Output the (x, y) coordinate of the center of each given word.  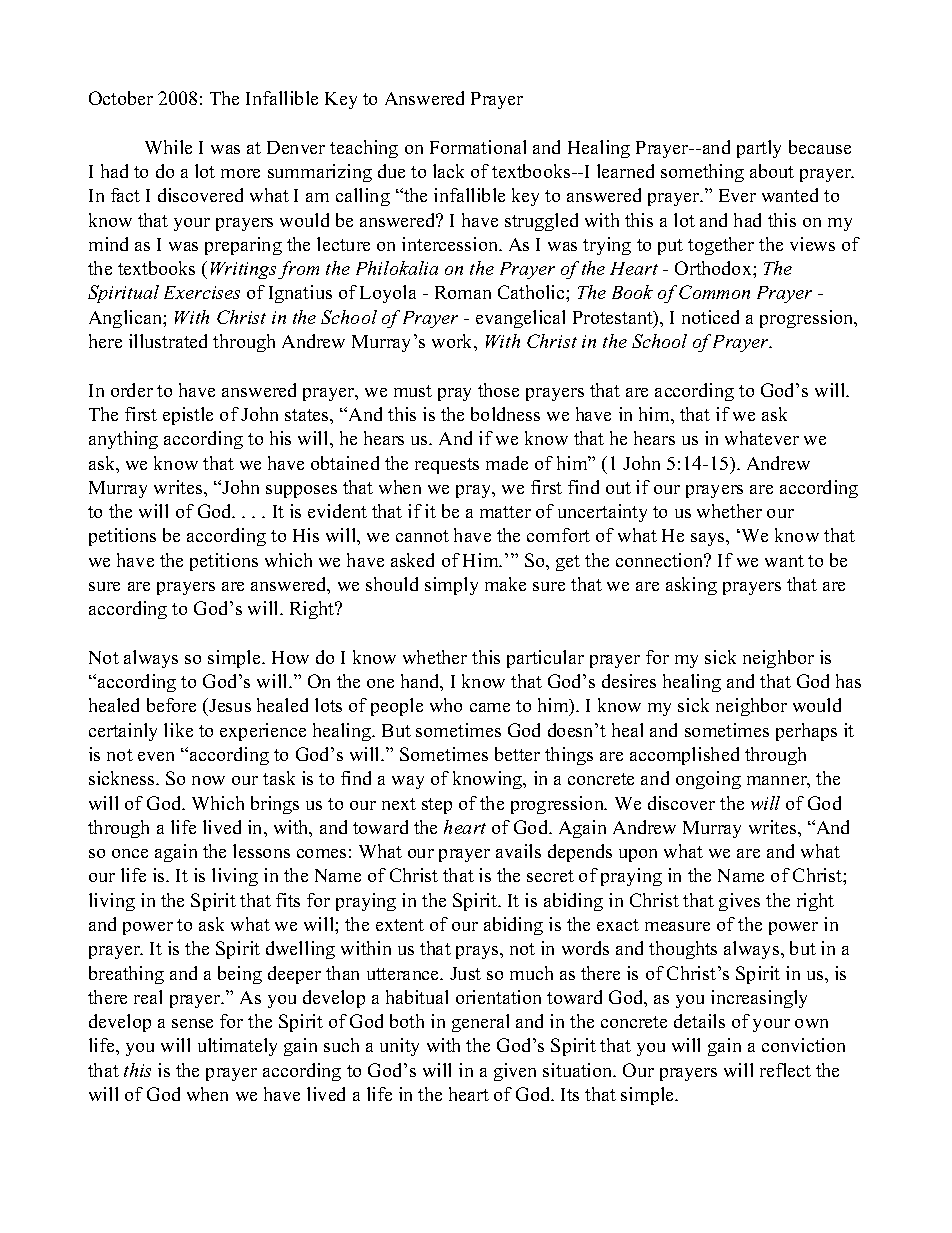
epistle (188, 416)
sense (192, 1023)
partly (759, 149)
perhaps (806, 732)
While (168, 147)
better (517, 754)
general (480, 1023)
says (709, 539)
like (178, 730)
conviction (803, 1045)
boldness (505, 414)
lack (448, 171)
